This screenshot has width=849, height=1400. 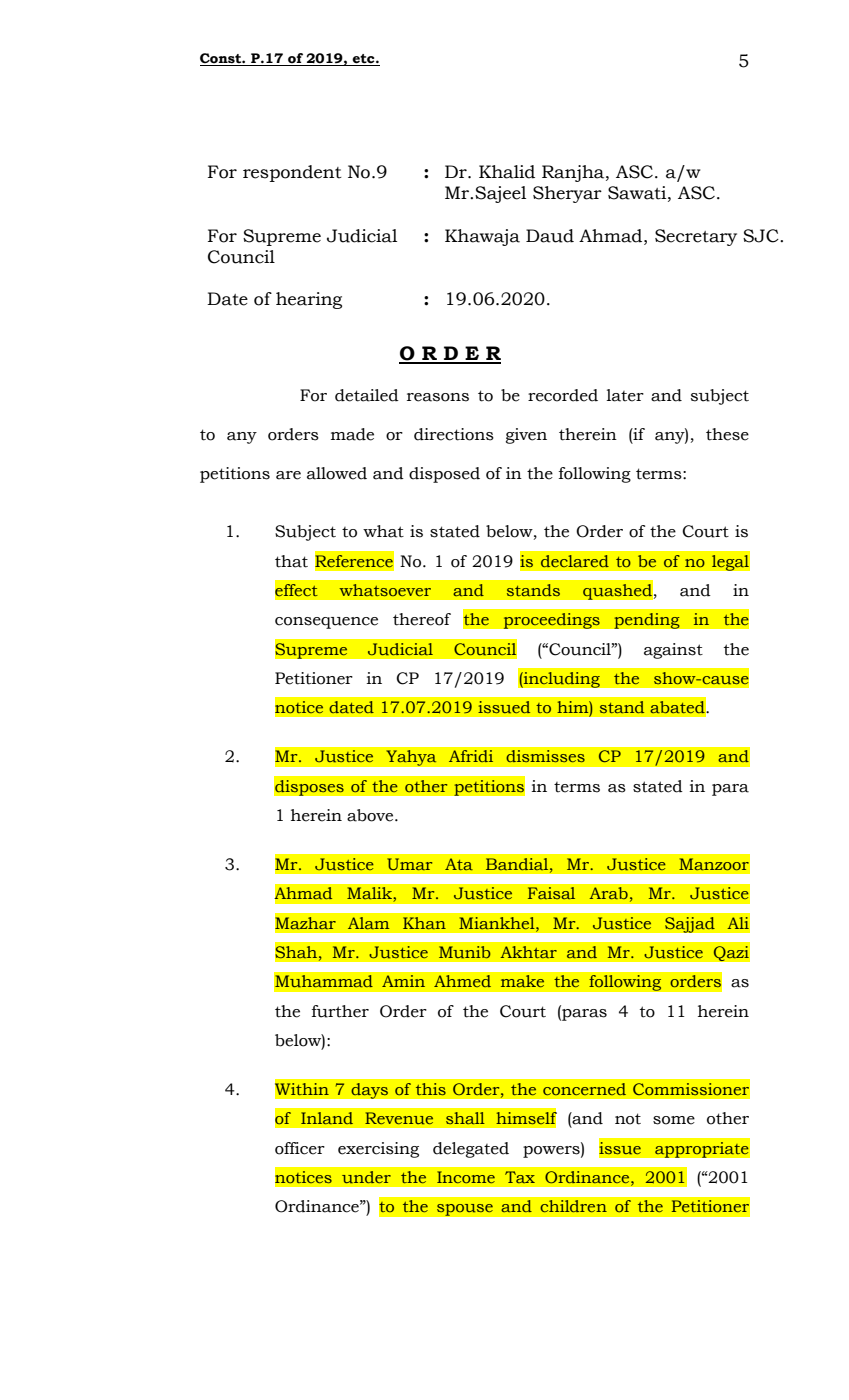 I want to click on Secretary, so click(x=696, y=237).
